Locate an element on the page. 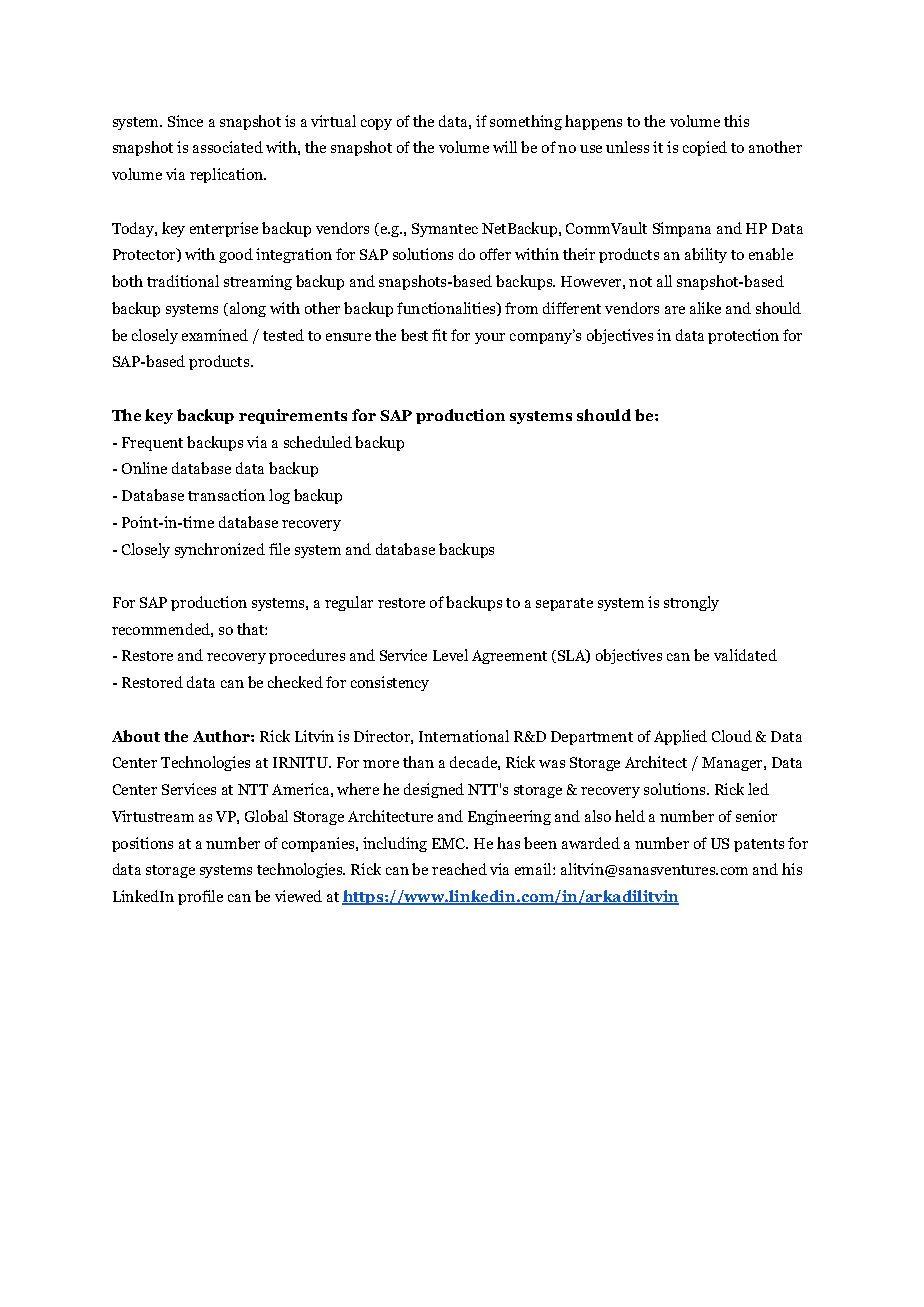 The height and width of the image is (1307, 924). transaction is located at coordinates (226, 495).
